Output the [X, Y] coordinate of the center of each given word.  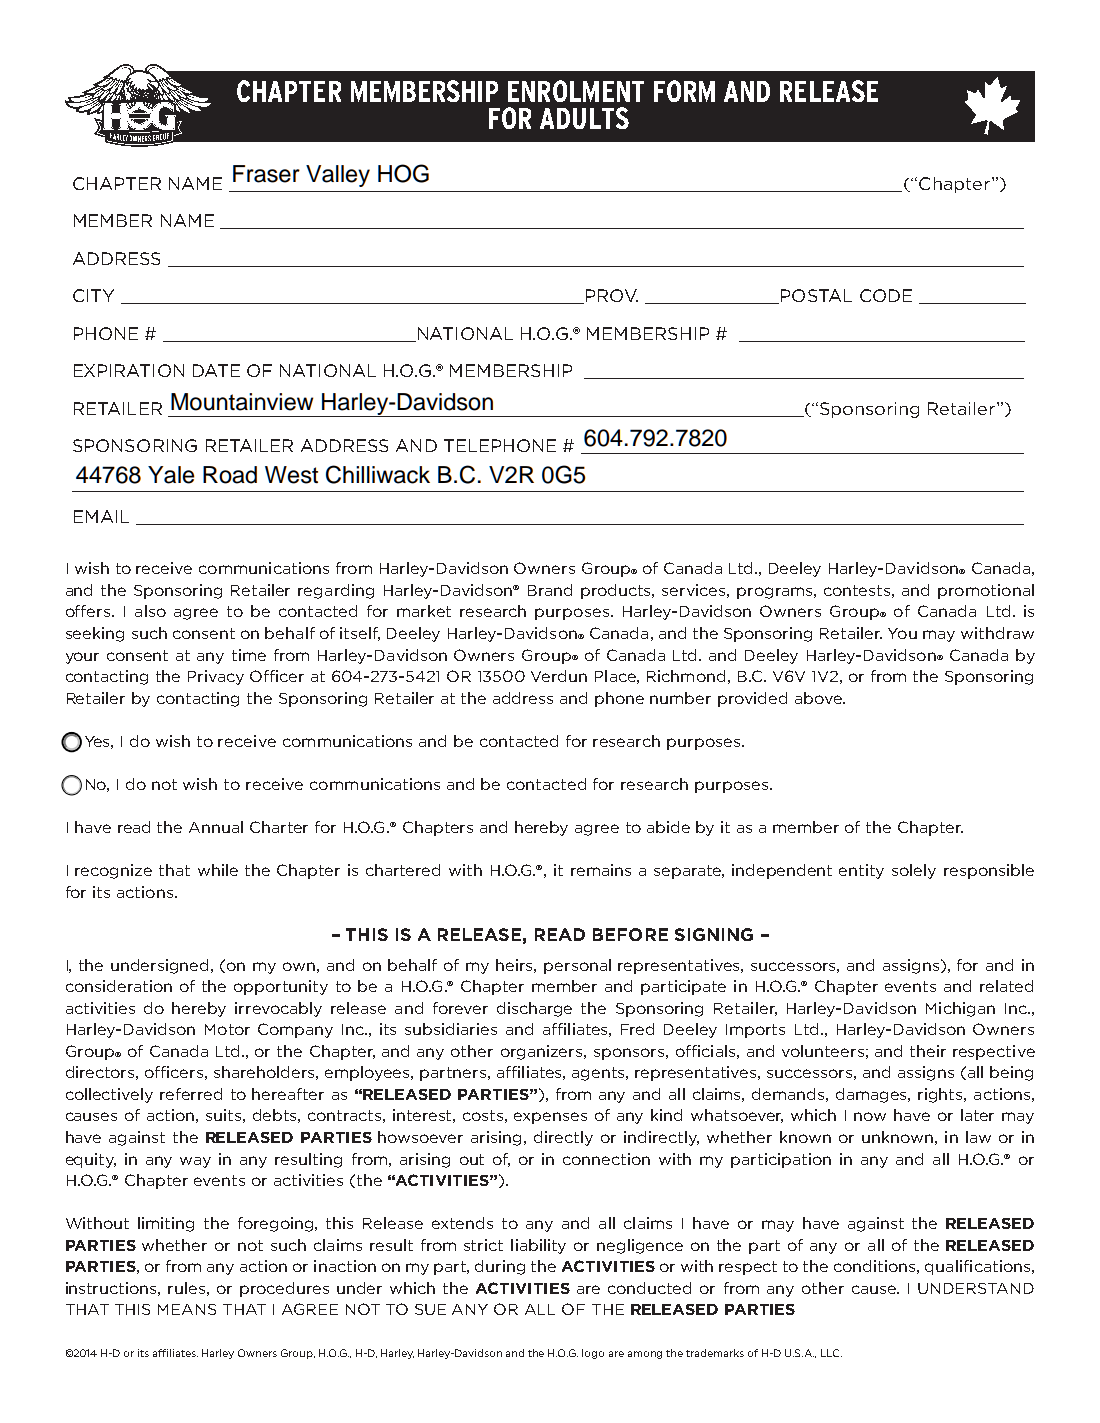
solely [914, 871]
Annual [216, 827]
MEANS [187, 1309]
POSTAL [816, 295]
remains [601, 870]
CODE [886, 295]
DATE [216, 370]
